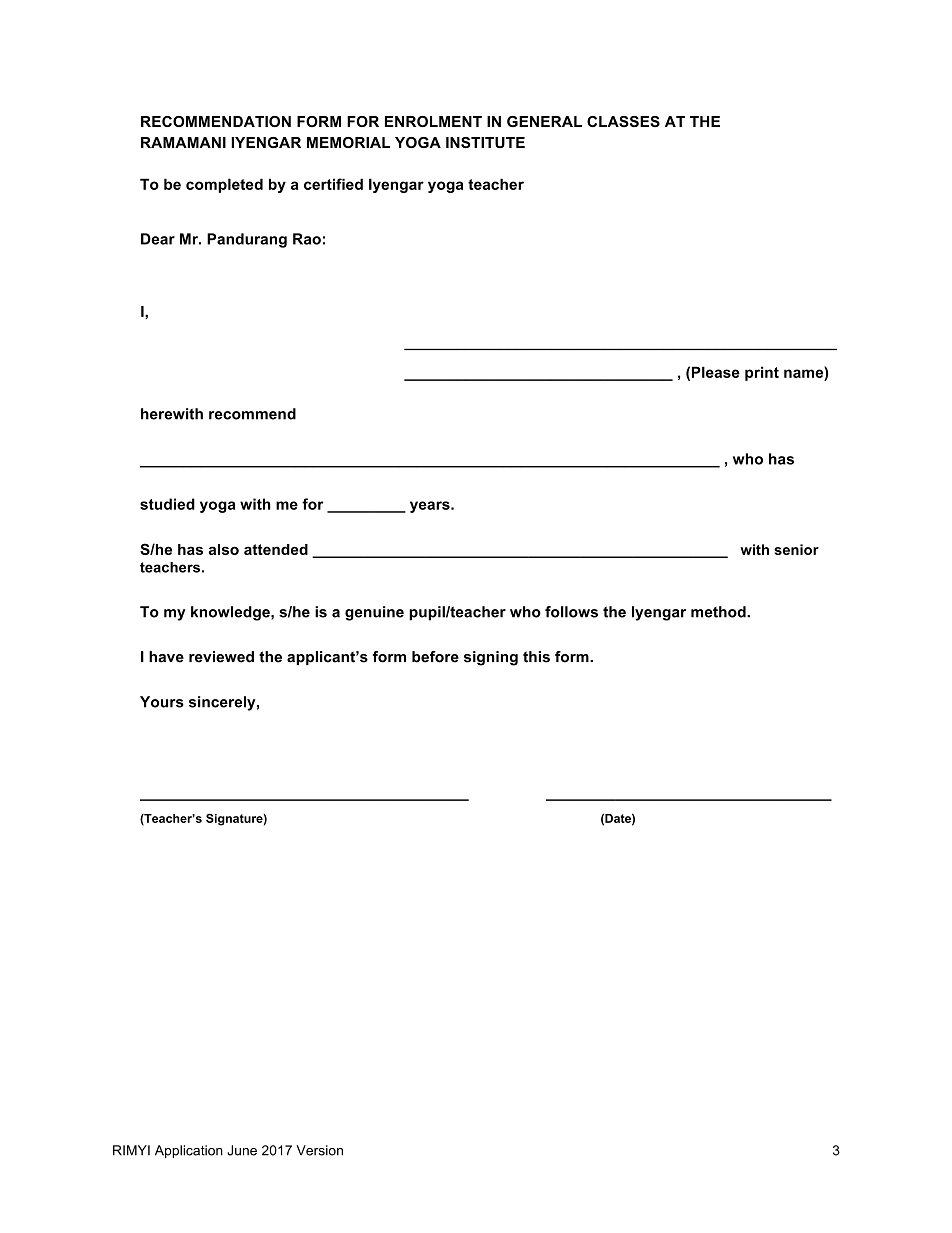 The width and height of the screenshot is (952, 1233). I want to click on June, so click(242, 1150).
